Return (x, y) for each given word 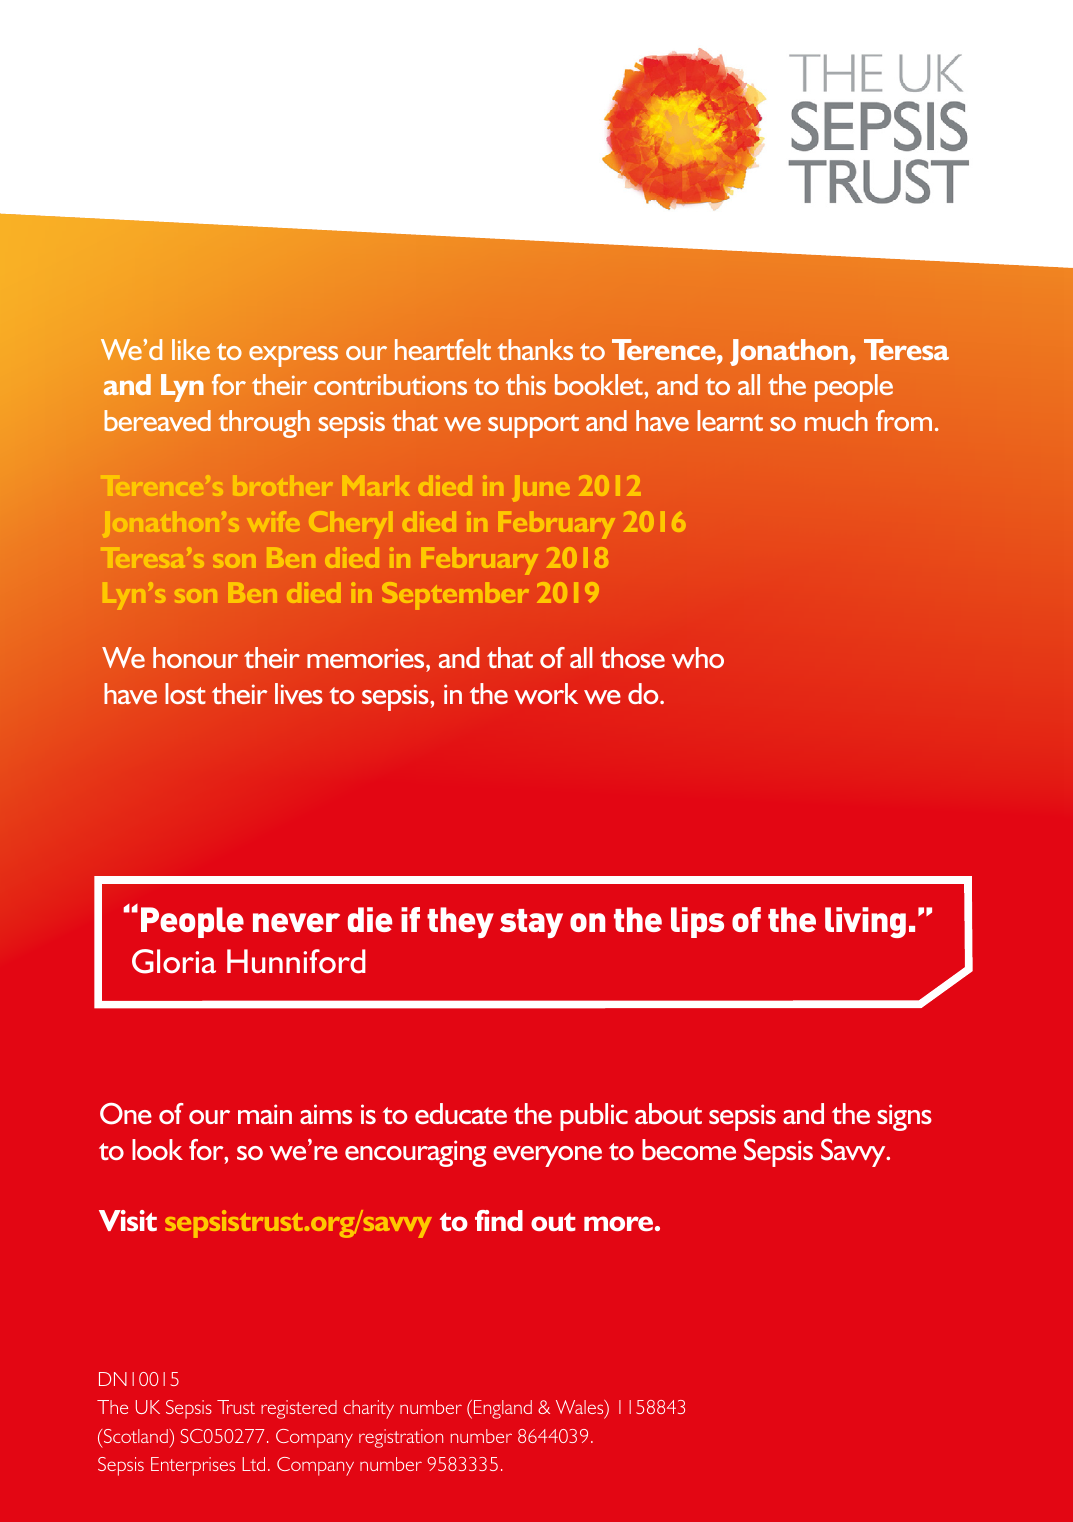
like (191, 349)
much (836, 420)
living (865, 922)
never (296, 922)
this (526, 384)
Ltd (253, 1464)
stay (531, 923)
